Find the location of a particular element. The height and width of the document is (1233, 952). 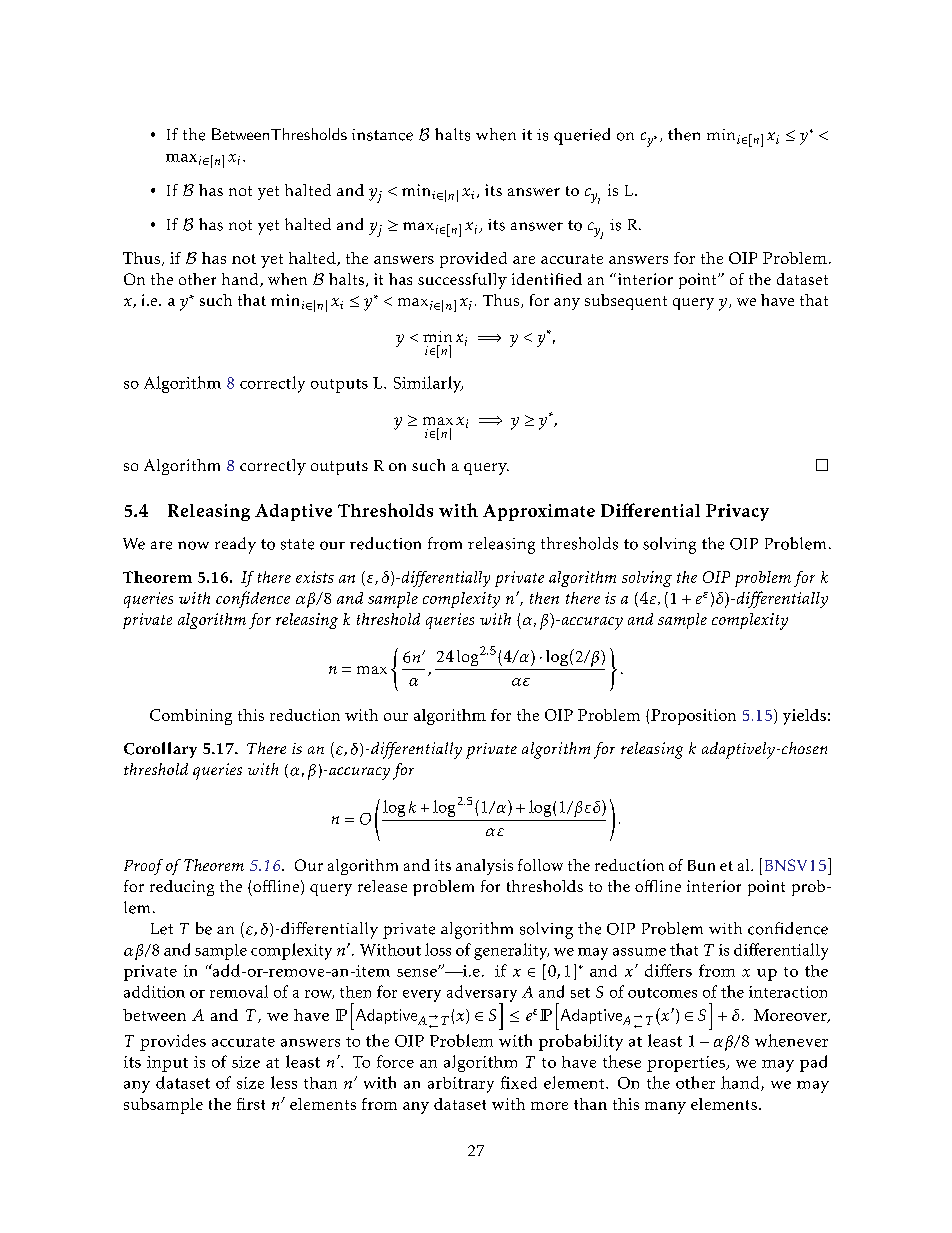

analysis is located at coordinates (484, 867).
